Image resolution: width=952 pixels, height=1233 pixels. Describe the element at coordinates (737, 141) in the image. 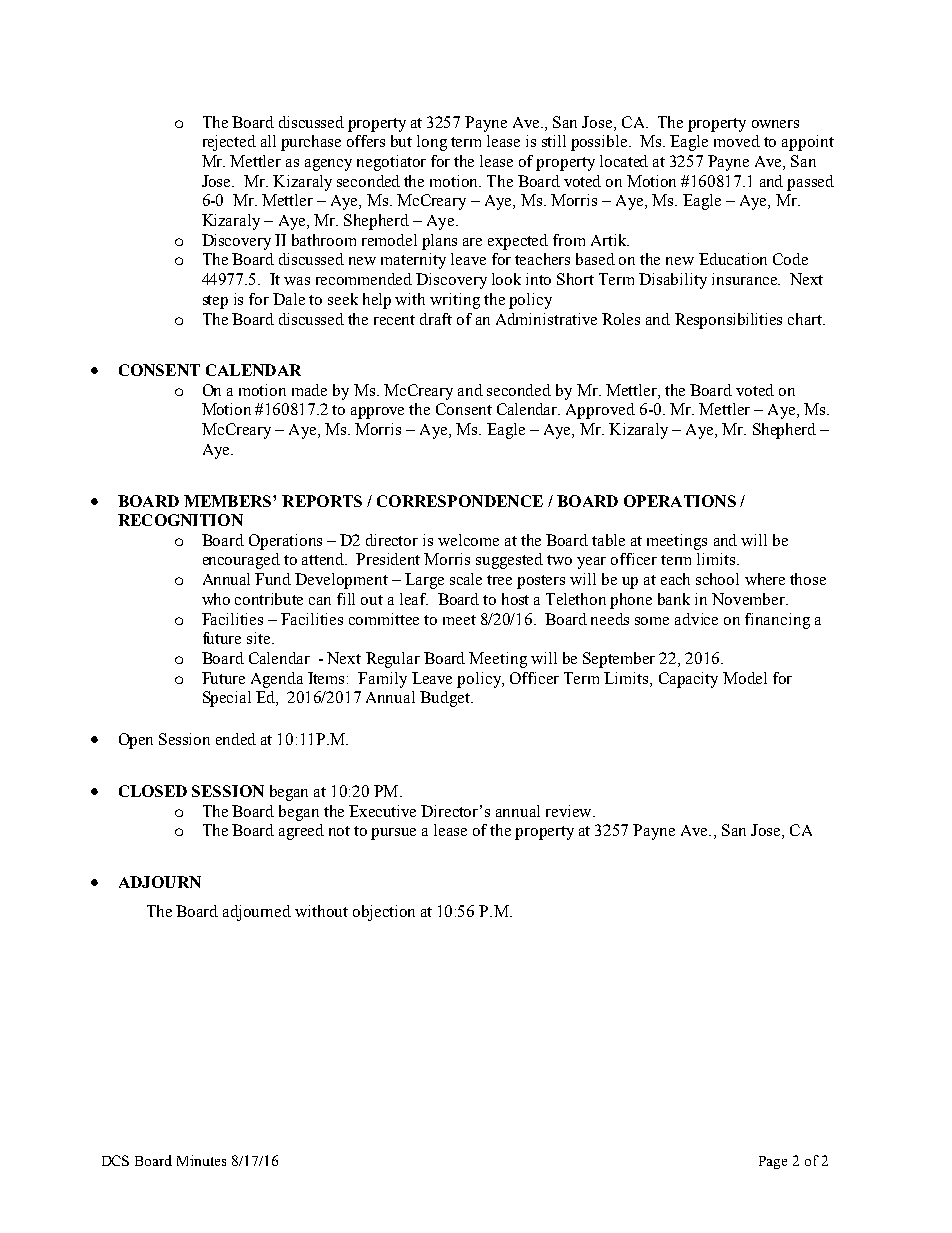

I see `moved` at that location.
